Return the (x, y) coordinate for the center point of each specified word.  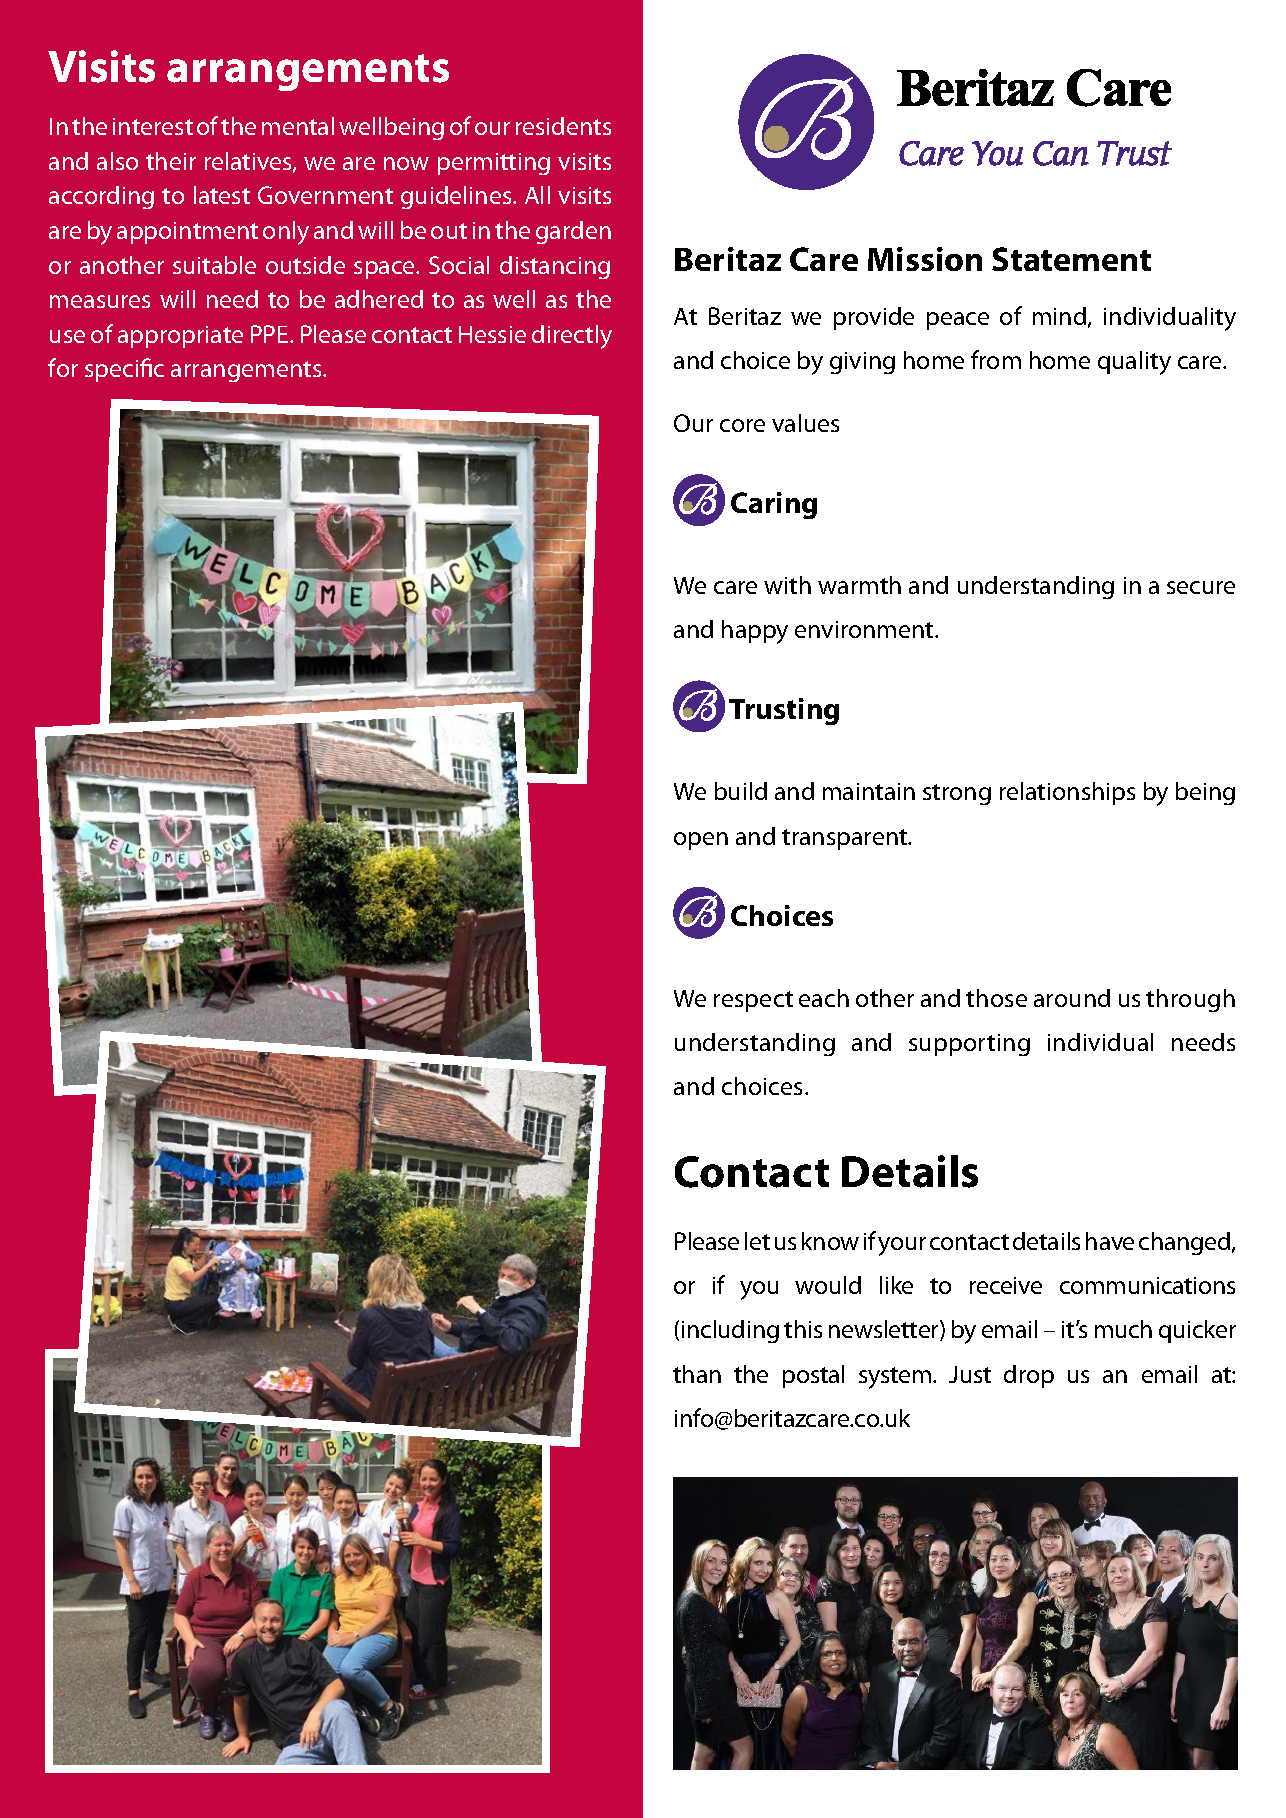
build (741, 791)
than (697, 1374)
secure (1201, 587)
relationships (1067, 793)
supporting (969, 1045)
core (742, 425)
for (63, 367)
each (824, 998)
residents (563, 126)
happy (755, 632)
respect (753, 1001)
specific (124, 370)
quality (1134, 363)
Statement (1071, 259)
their (171, 161)
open (701, 841)
